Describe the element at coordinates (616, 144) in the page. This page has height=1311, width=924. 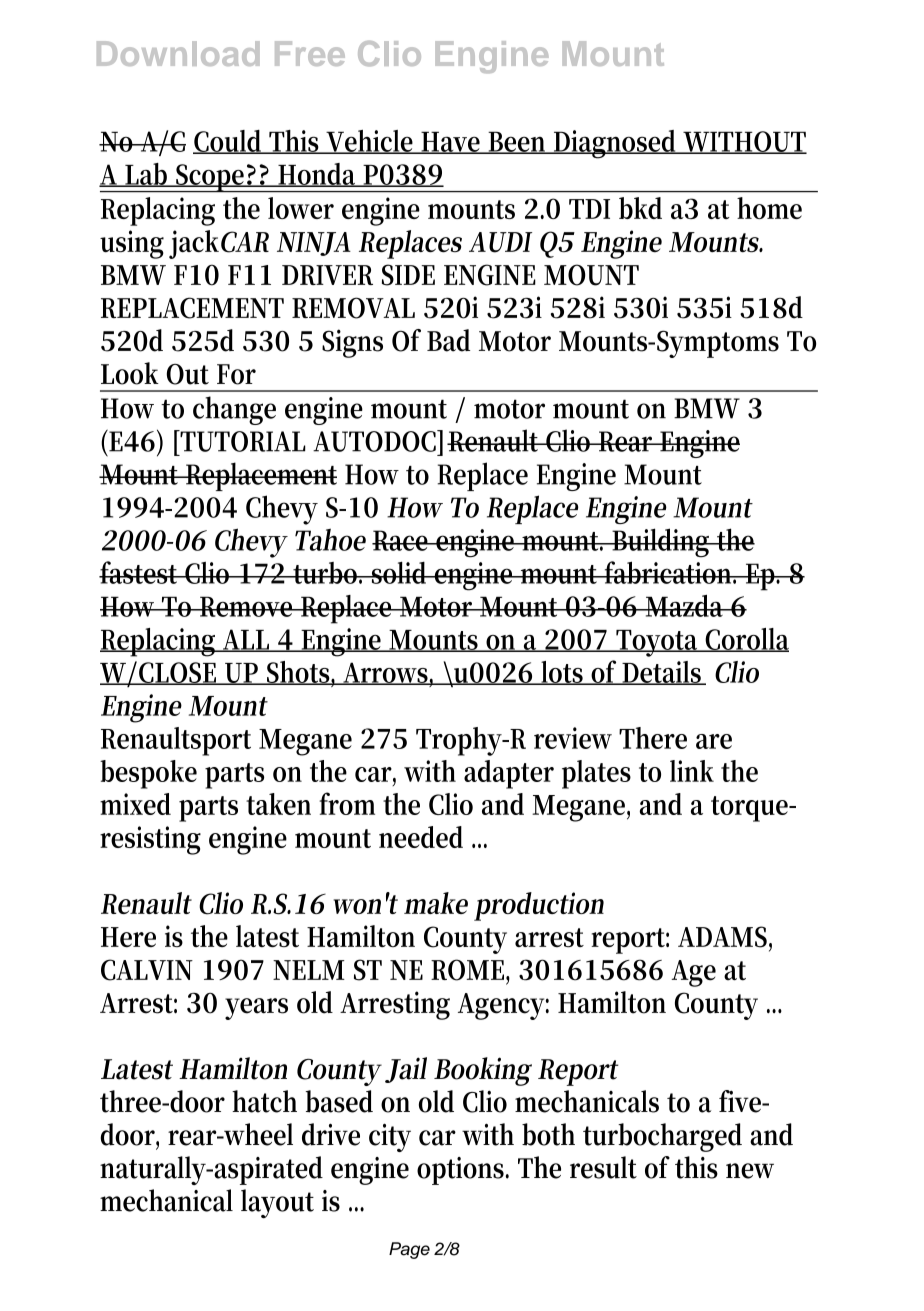
I see `Diagnosed` at that location.
